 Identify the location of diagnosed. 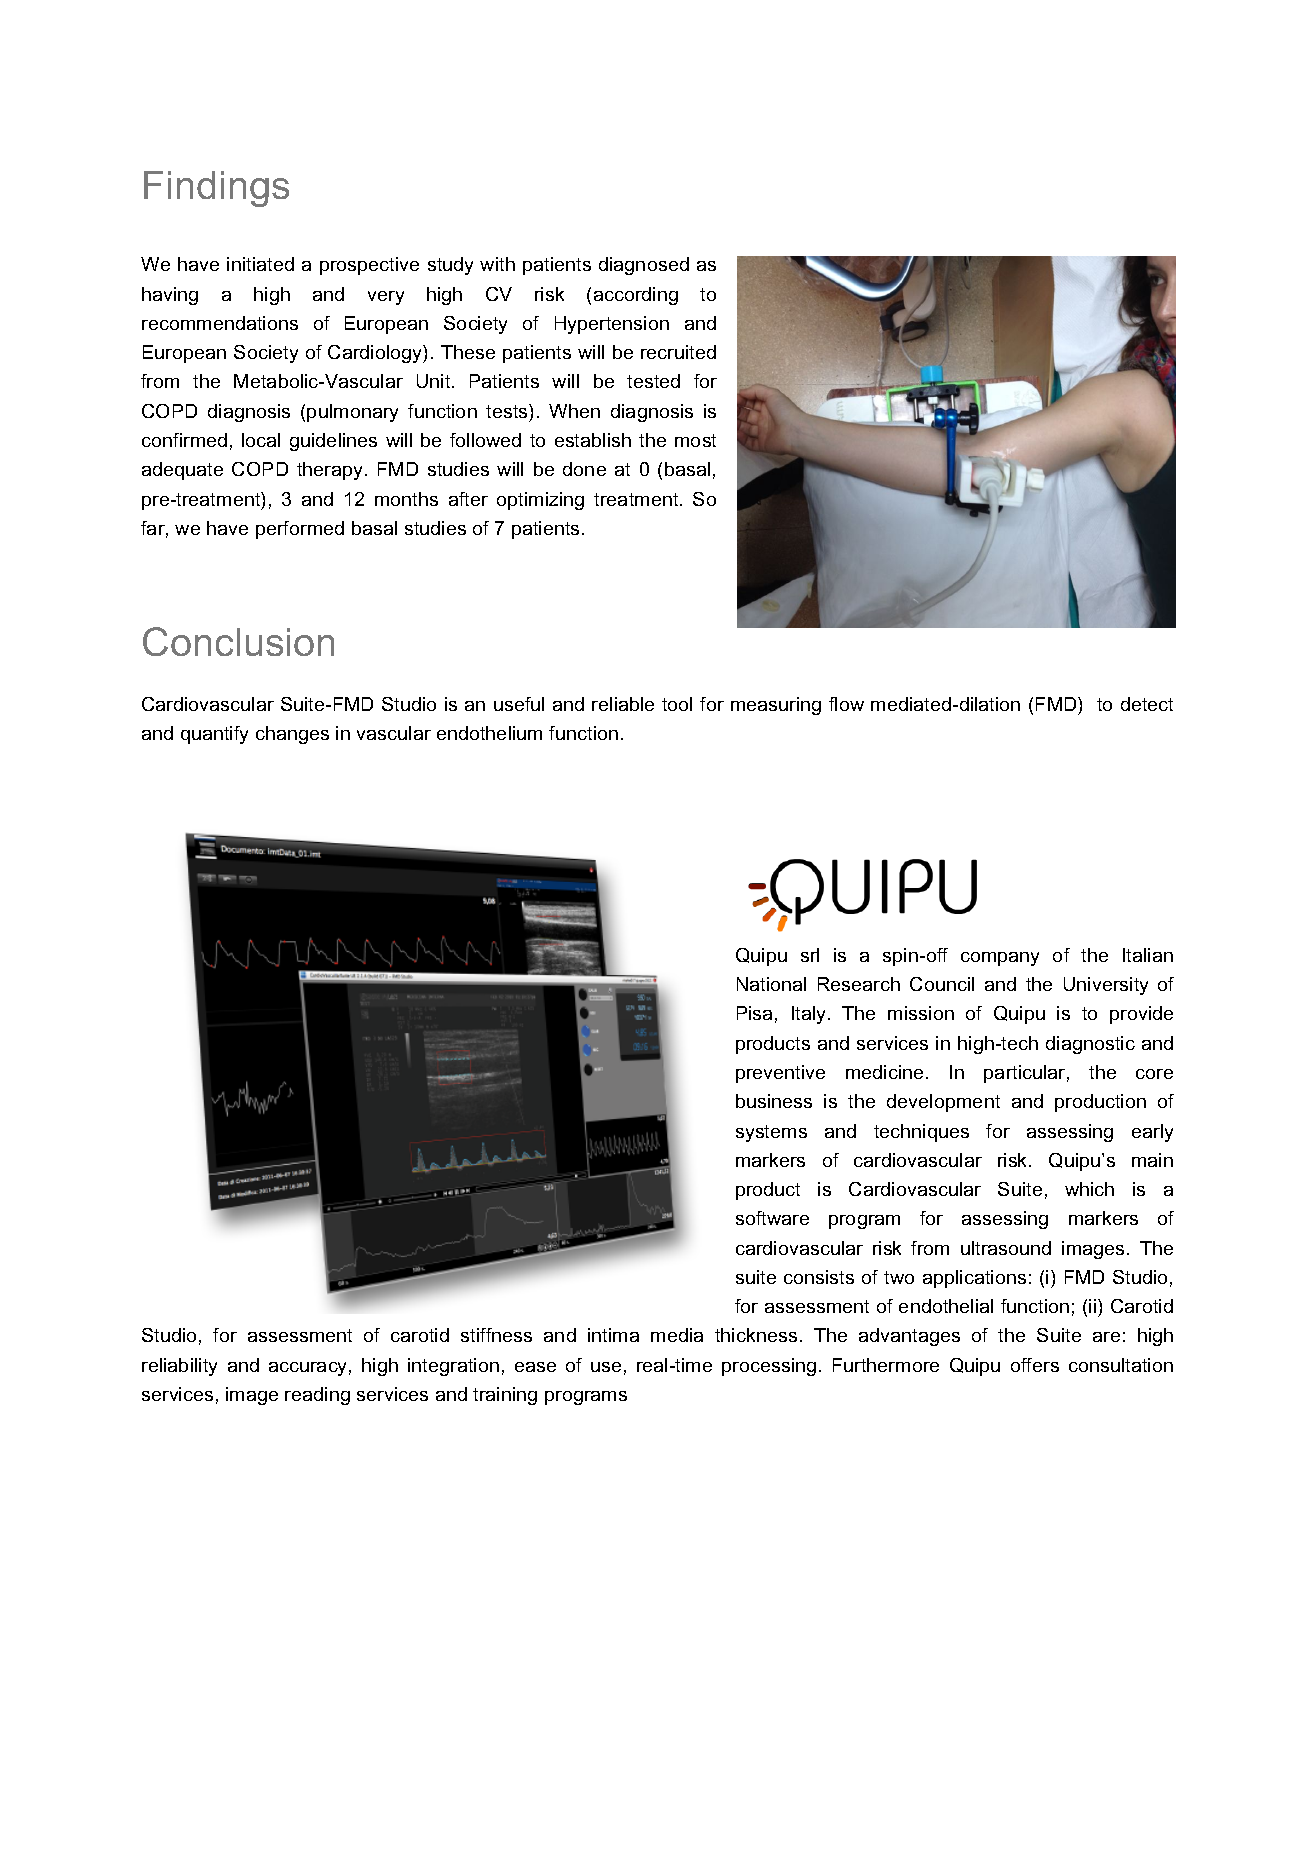
(644, 266).
